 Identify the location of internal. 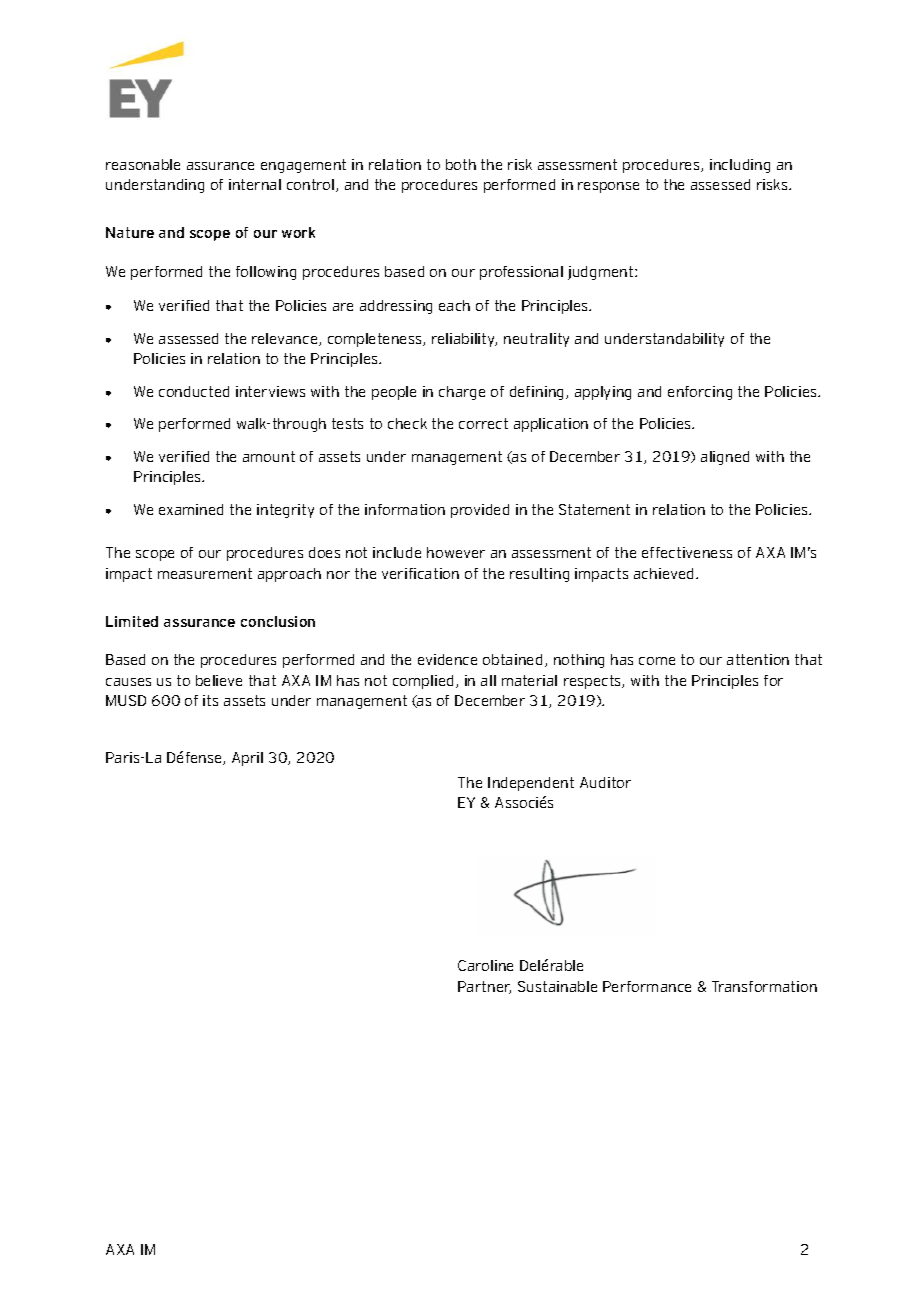
(255, 184).
